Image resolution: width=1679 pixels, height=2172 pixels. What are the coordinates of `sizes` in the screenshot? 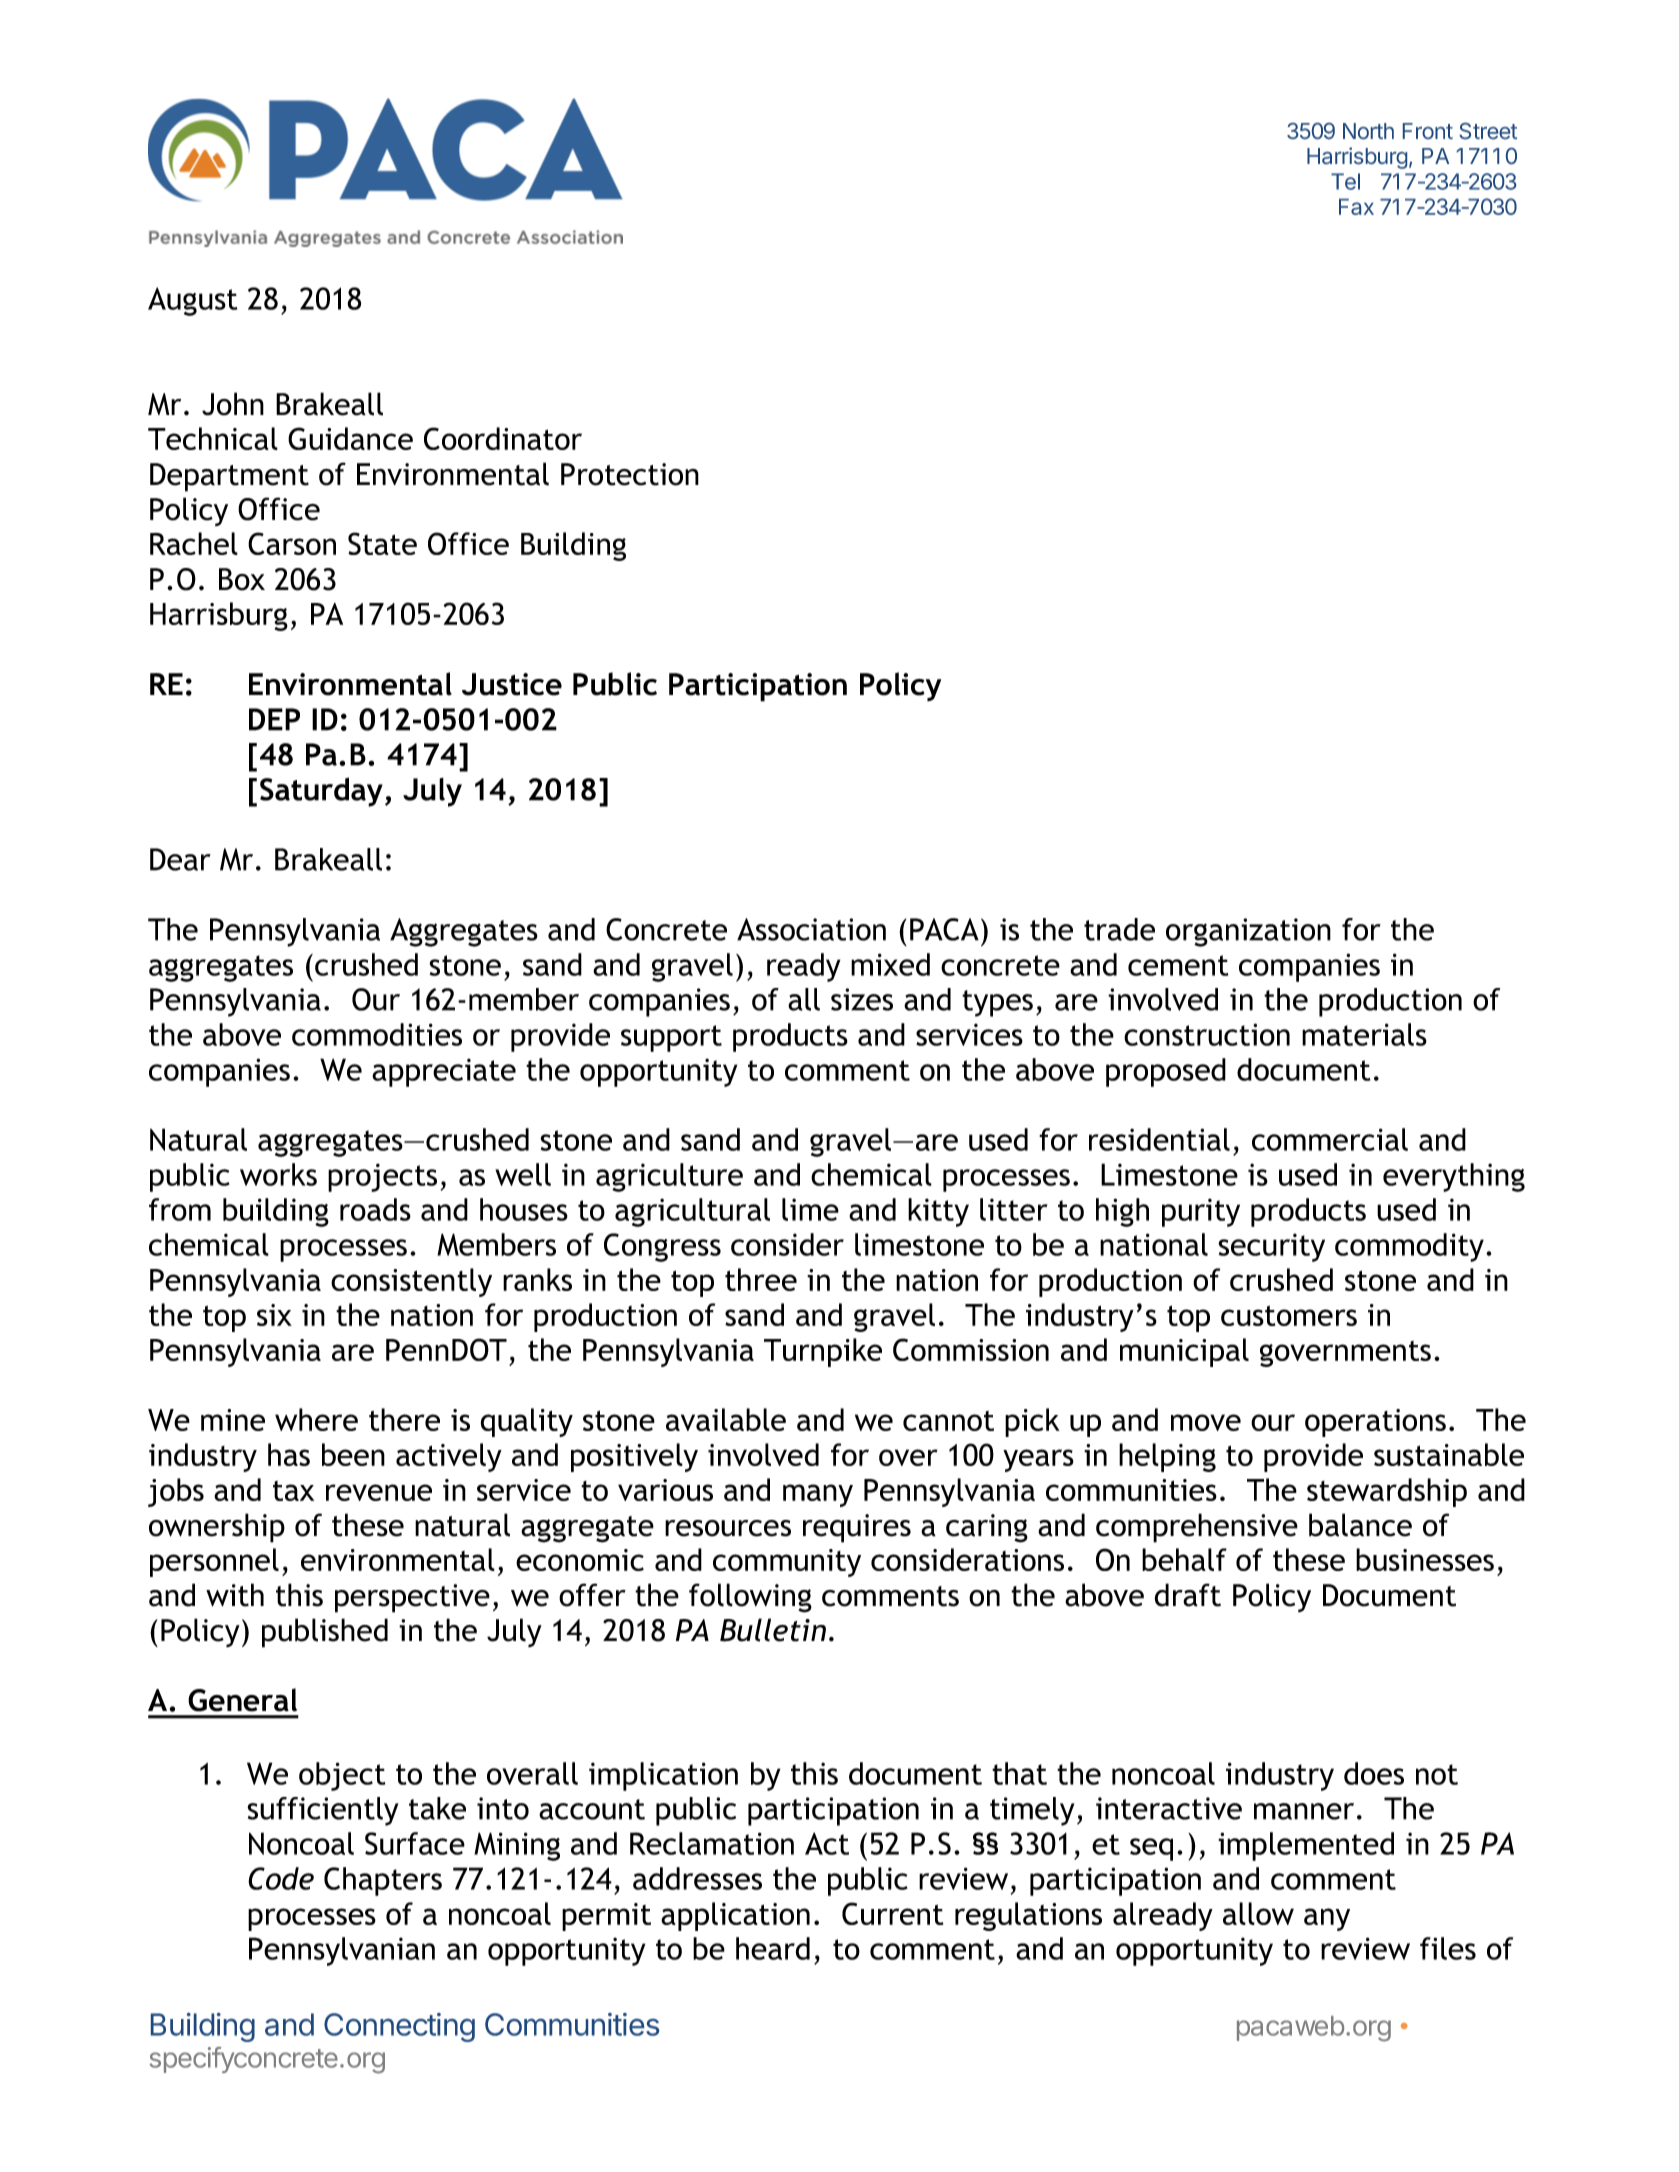 It's located at (862, 999).
